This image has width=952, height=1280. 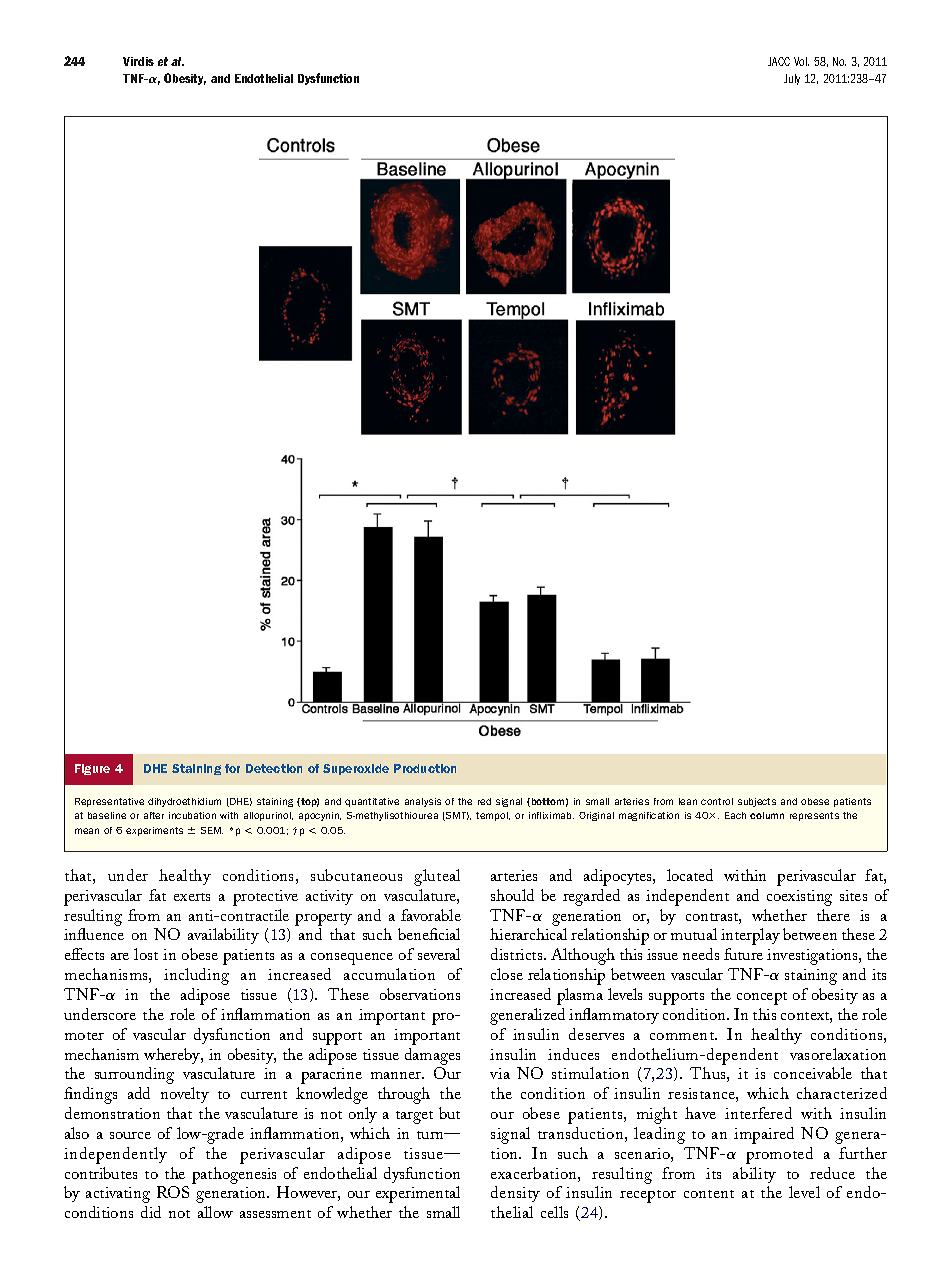 I want to click on July, so click(x=792, y=79).
